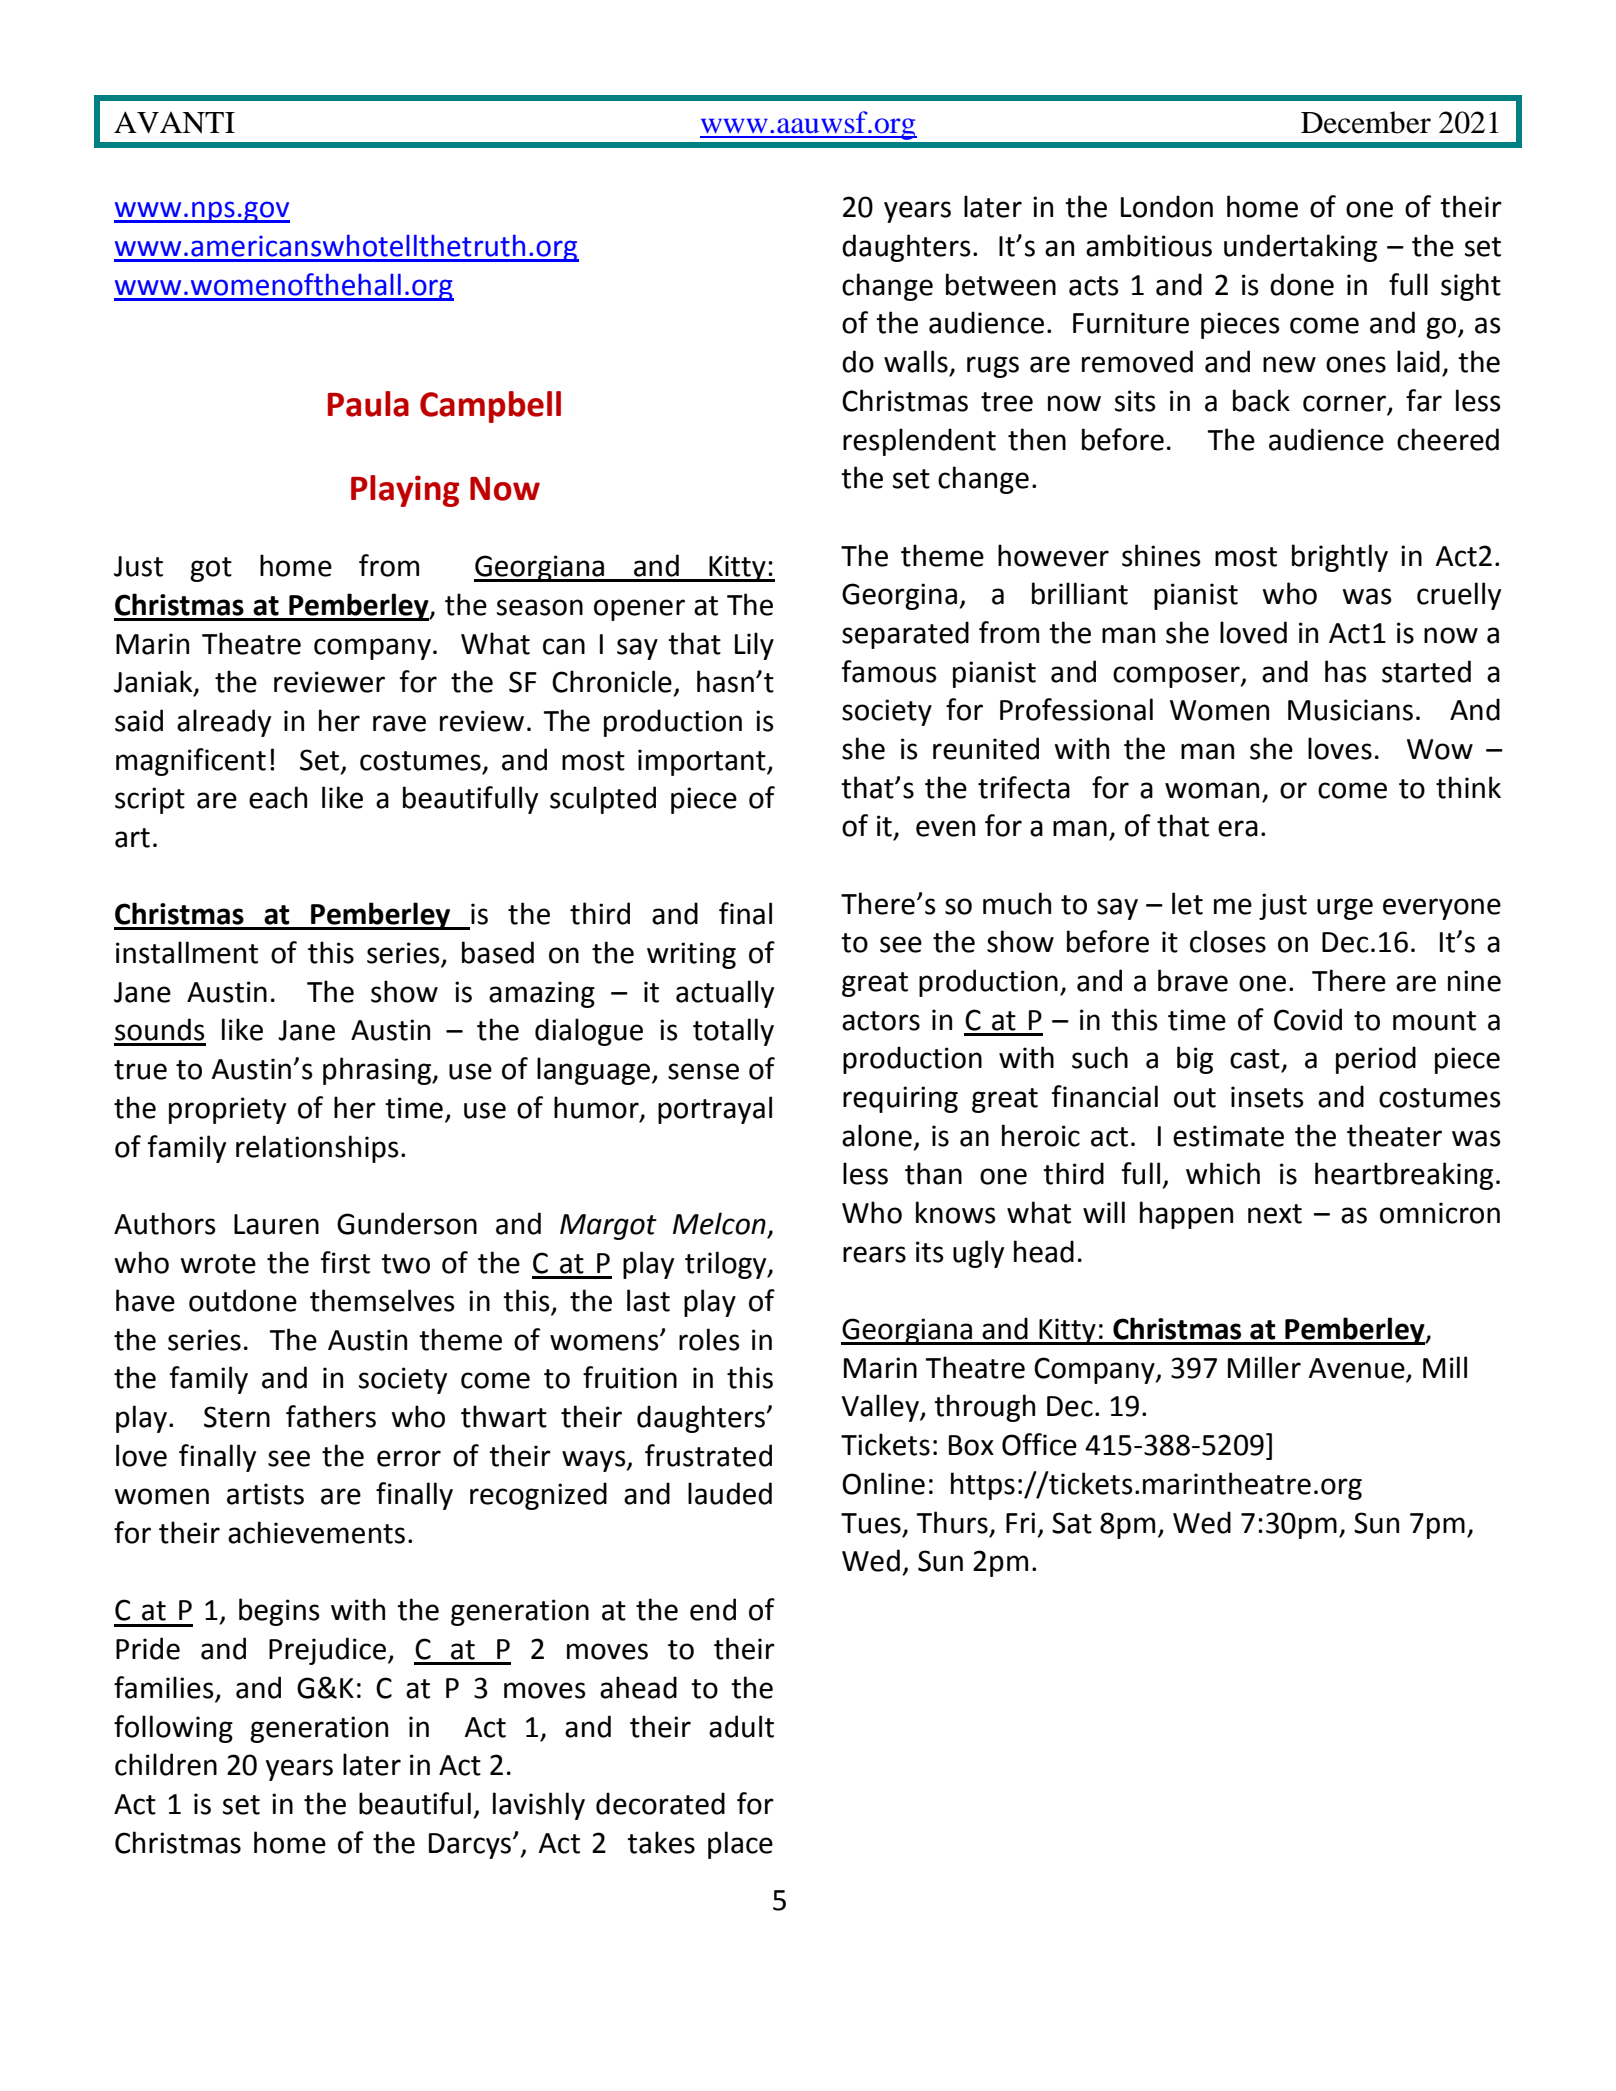 The width and height of the screenshot is (1616, 2091). What do you see at coordinates (1001, 284) in the screenshot?
I see `between` at bounding box center [1001, 284].
